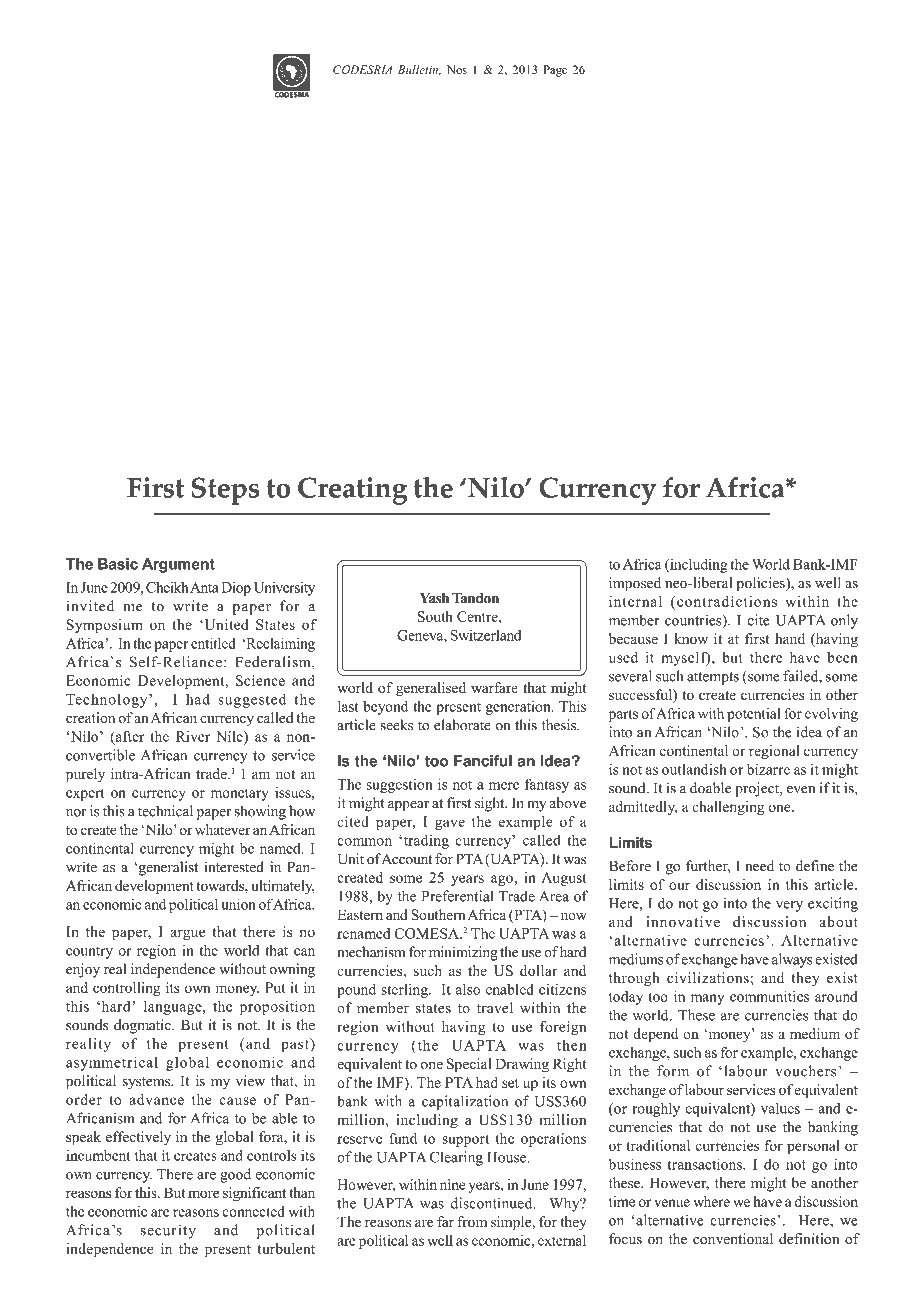 The height and width of the document is (1308, 924). I want to click on policies, so click(762, 584).
